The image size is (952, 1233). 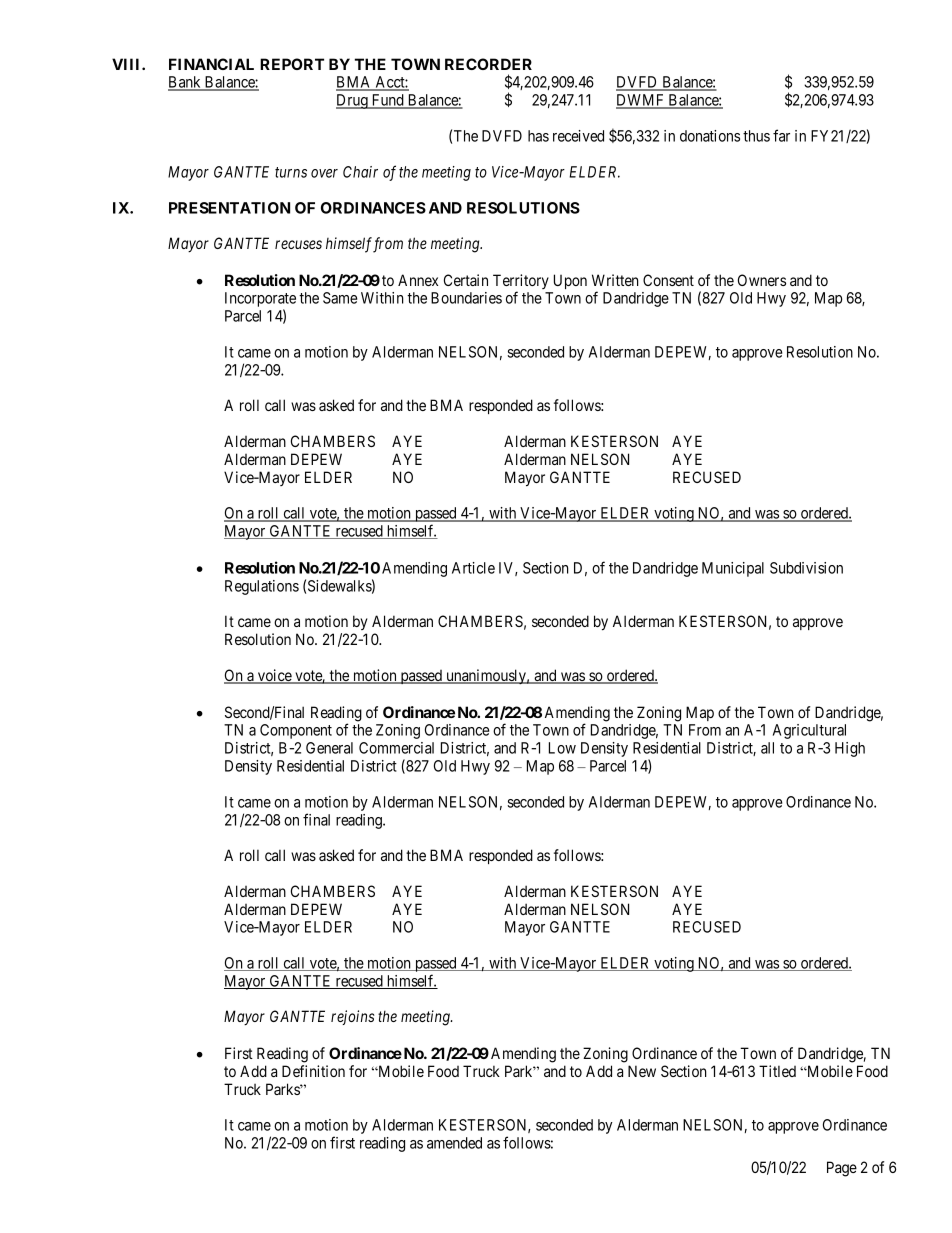 What do you see at coordinates (756, 136) in the document?
I see `thus` at bounding box center [756, 136].
